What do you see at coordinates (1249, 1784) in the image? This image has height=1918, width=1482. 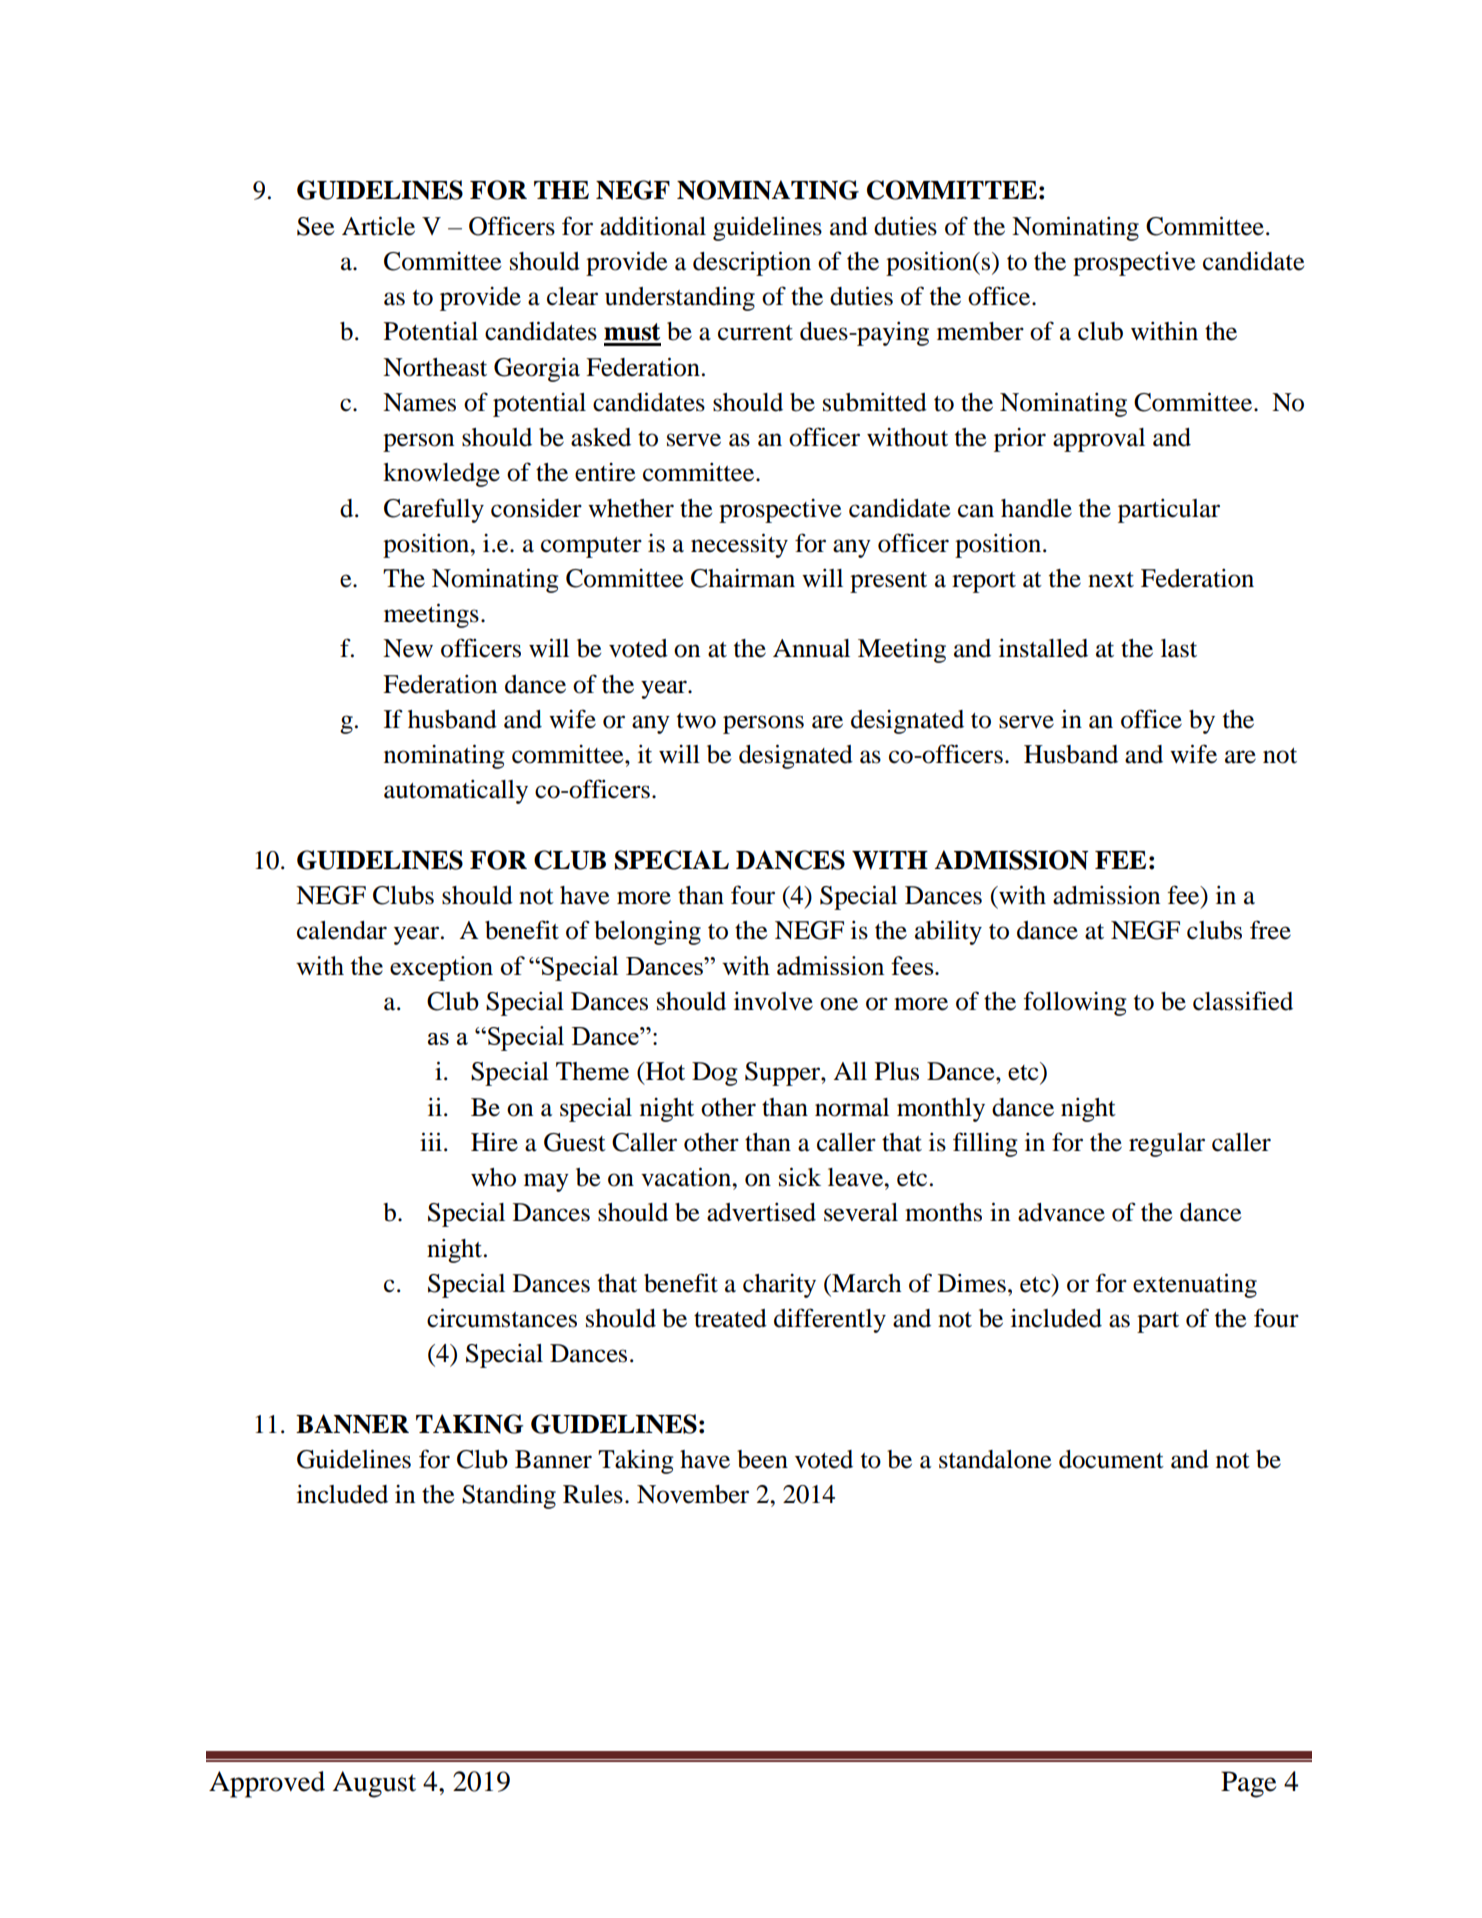 I see `Page` at bounding box center [1249, 1784].
